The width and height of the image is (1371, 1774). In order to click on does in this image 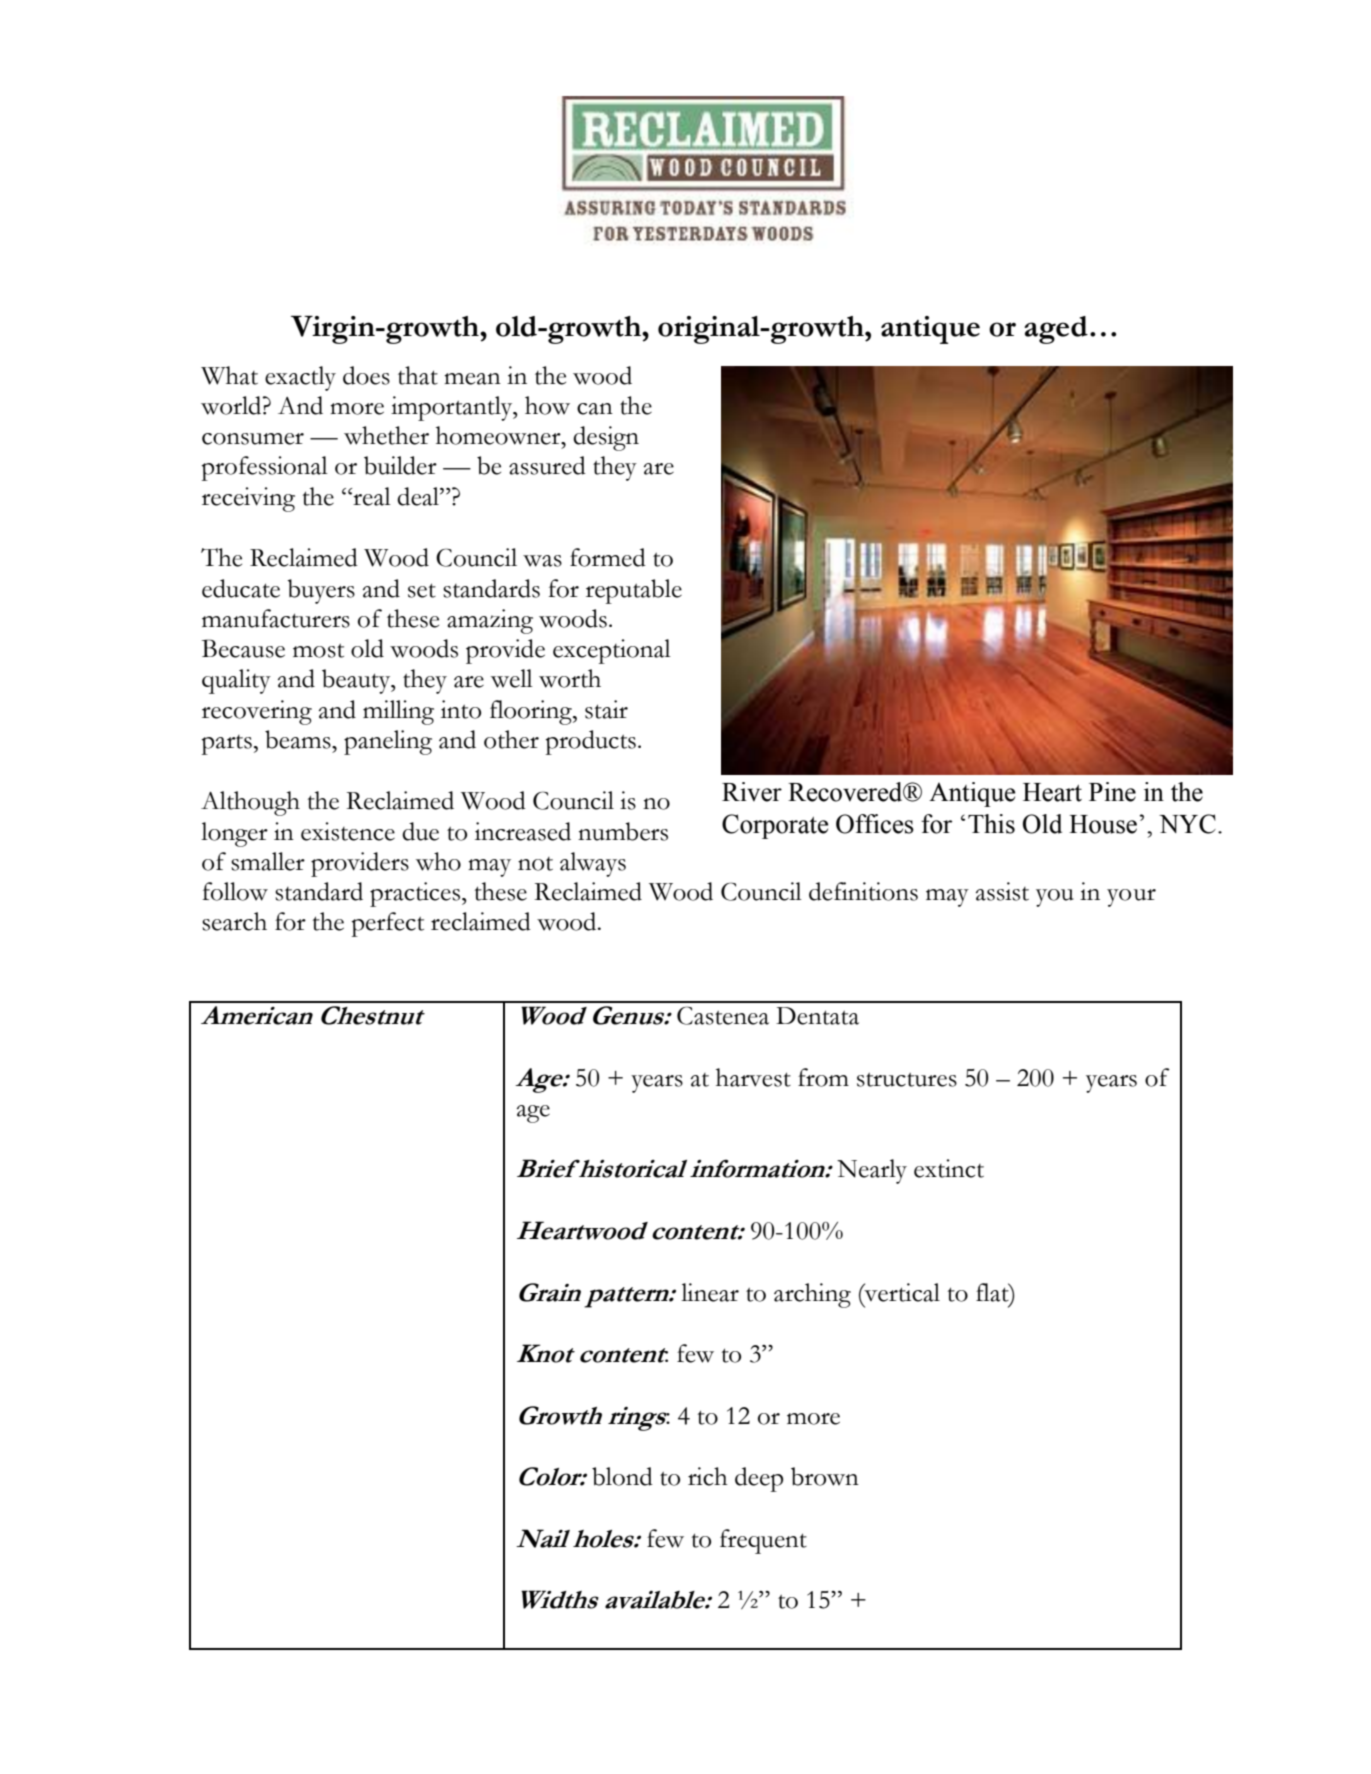, I will do `click(366, 375)`.
